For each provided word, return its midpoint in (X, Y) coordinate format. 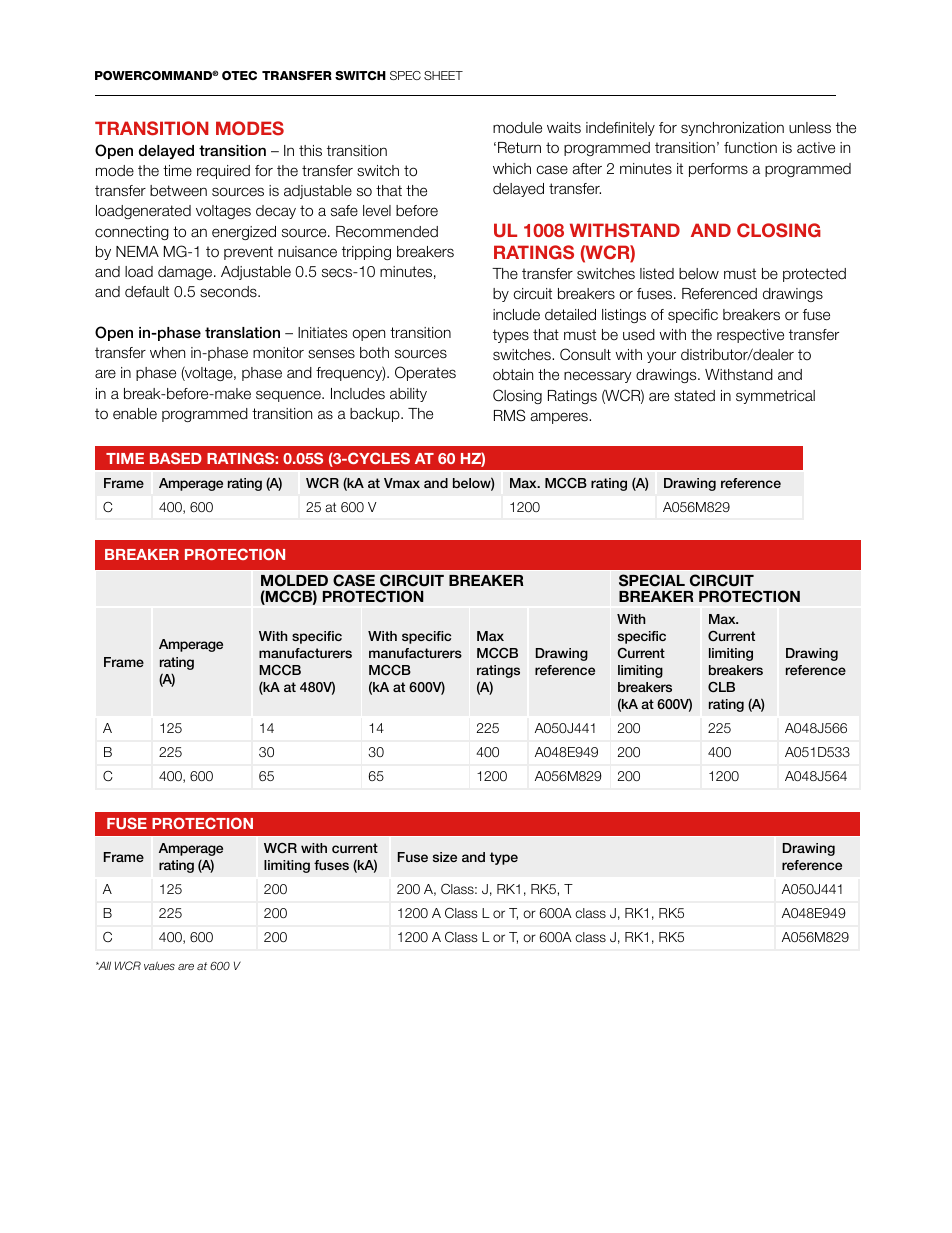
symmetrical (775, 397)
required (223, 172)
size (445, 857)
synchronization (732, 129)
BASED (176, 458)
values (159, 965)
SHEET (443, 75)
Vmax (402, 483)
